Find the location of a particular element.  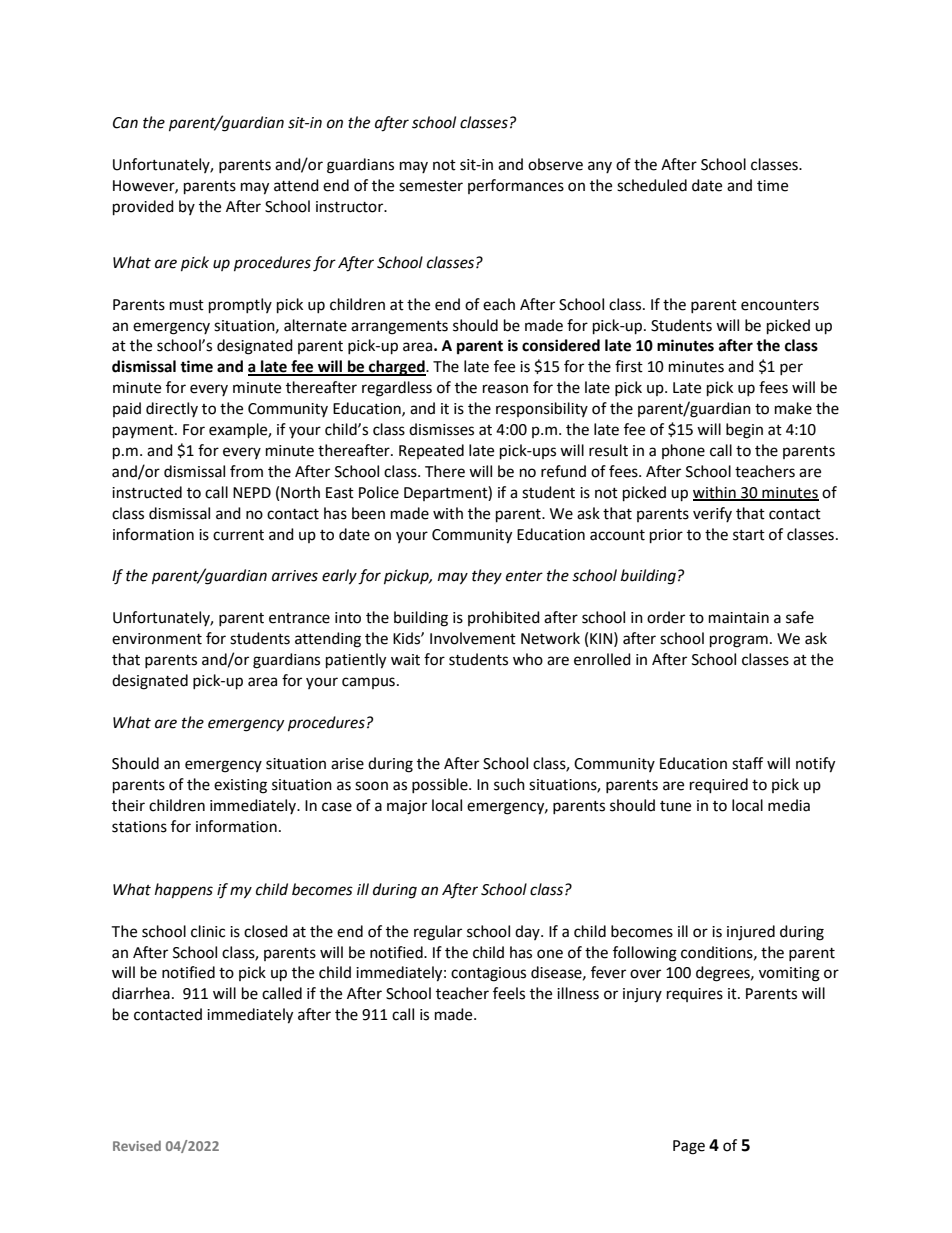

semester is located at coordinates (431, 186).
